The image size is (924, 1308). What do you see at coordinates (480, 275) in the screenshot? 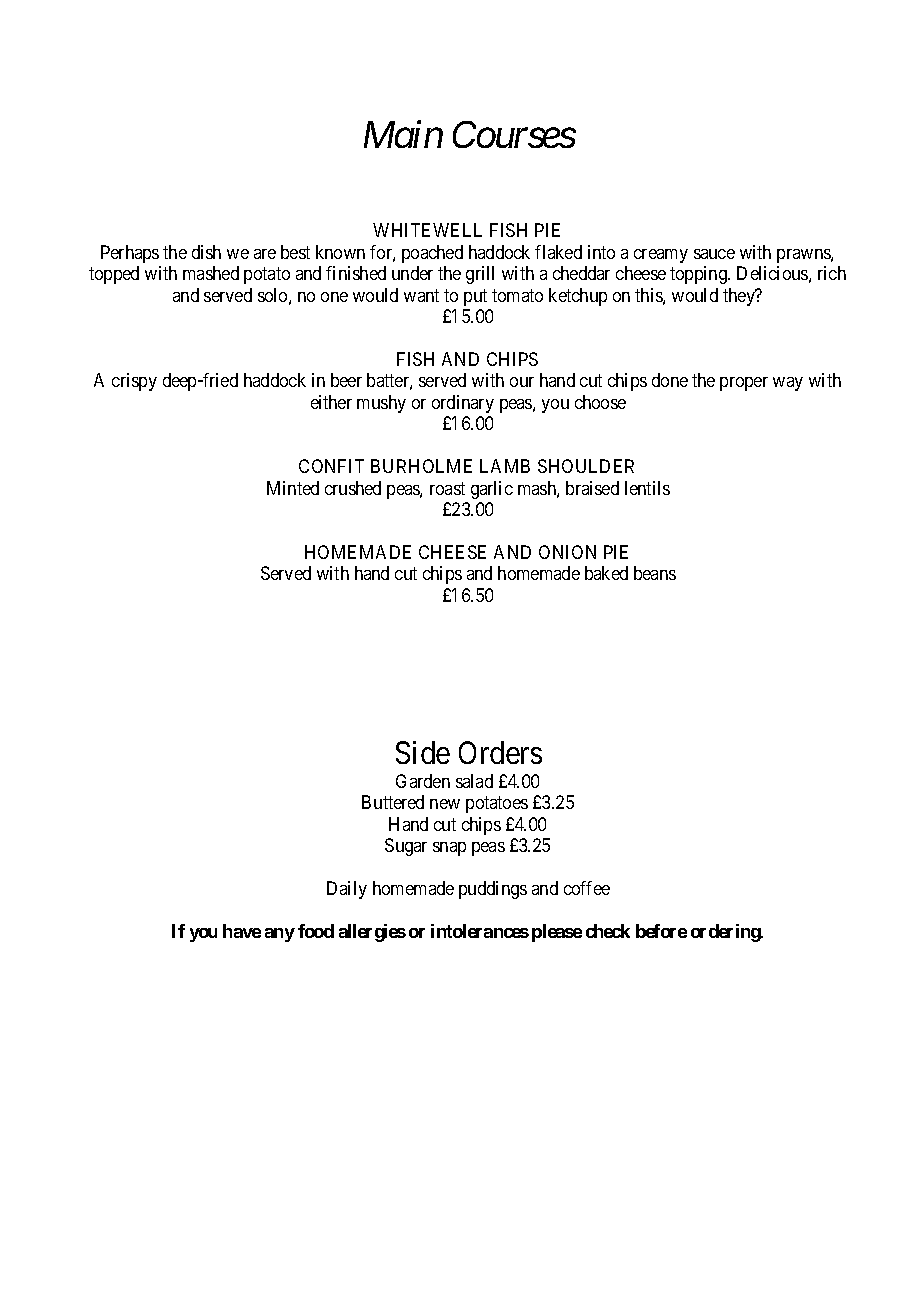
I see `grill` at bounding box center [480, 275].
